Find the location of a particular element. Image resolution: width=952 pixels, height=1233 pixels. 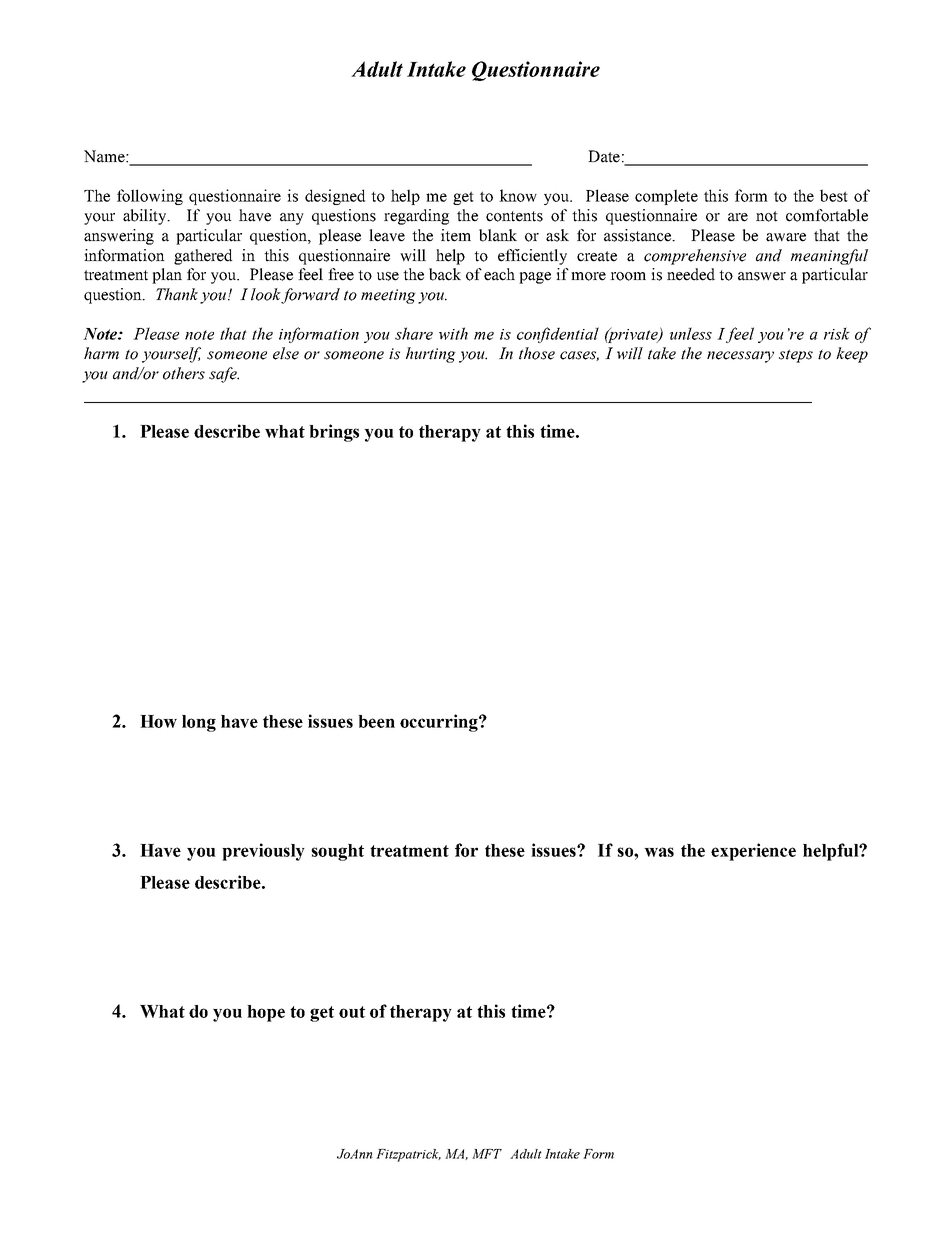

hurting is located at coordinates (431, 355).
